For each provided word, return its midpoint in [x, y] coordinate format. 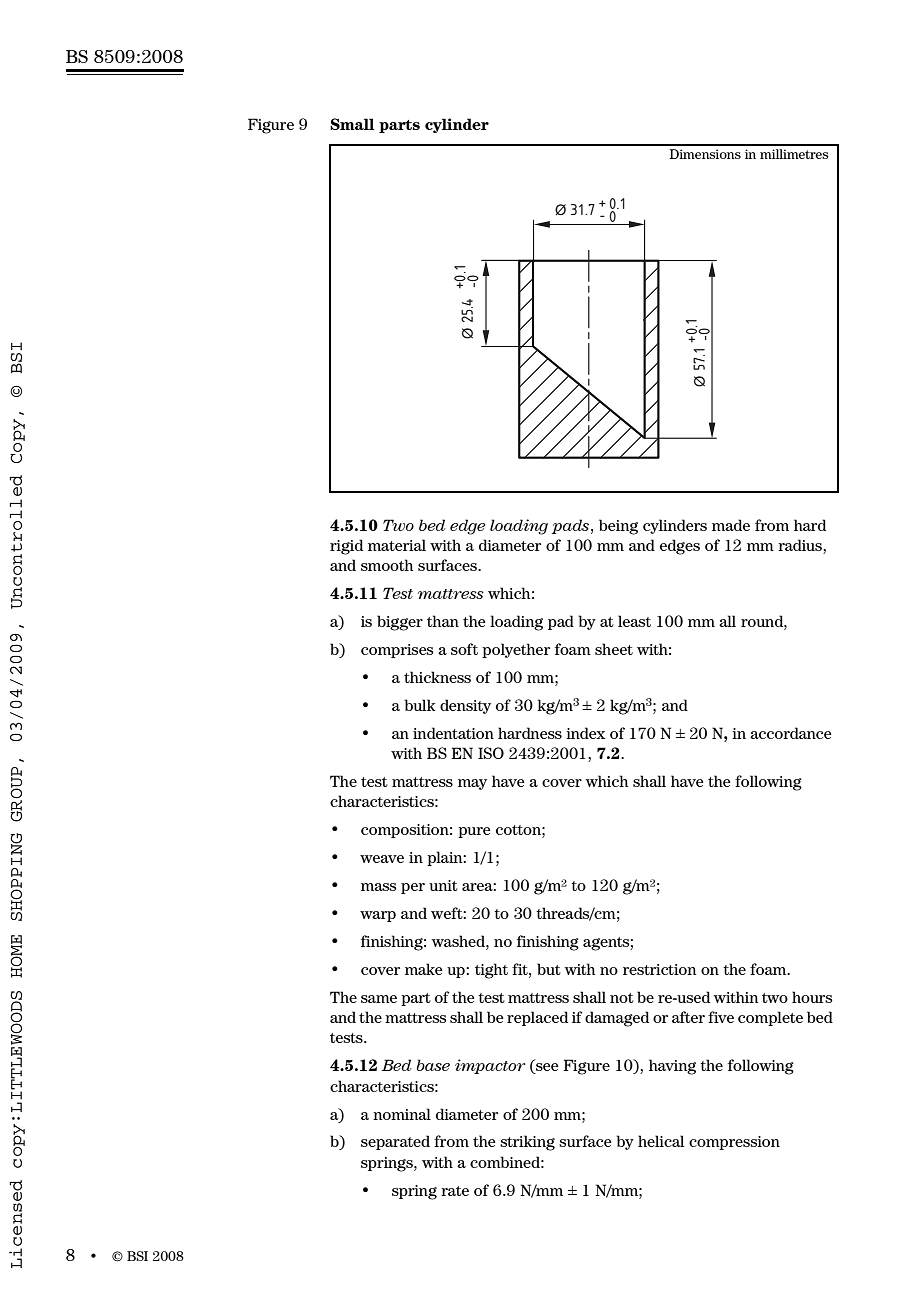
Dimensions [705, 154]
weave [382, 859]
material [397, 545]
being [618, 527]
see [546, 1068]
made [731, 525]
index [585, 733]
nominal [402, 1114]
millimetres [794, 154]
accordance [791, 733]
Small [352, 124]
